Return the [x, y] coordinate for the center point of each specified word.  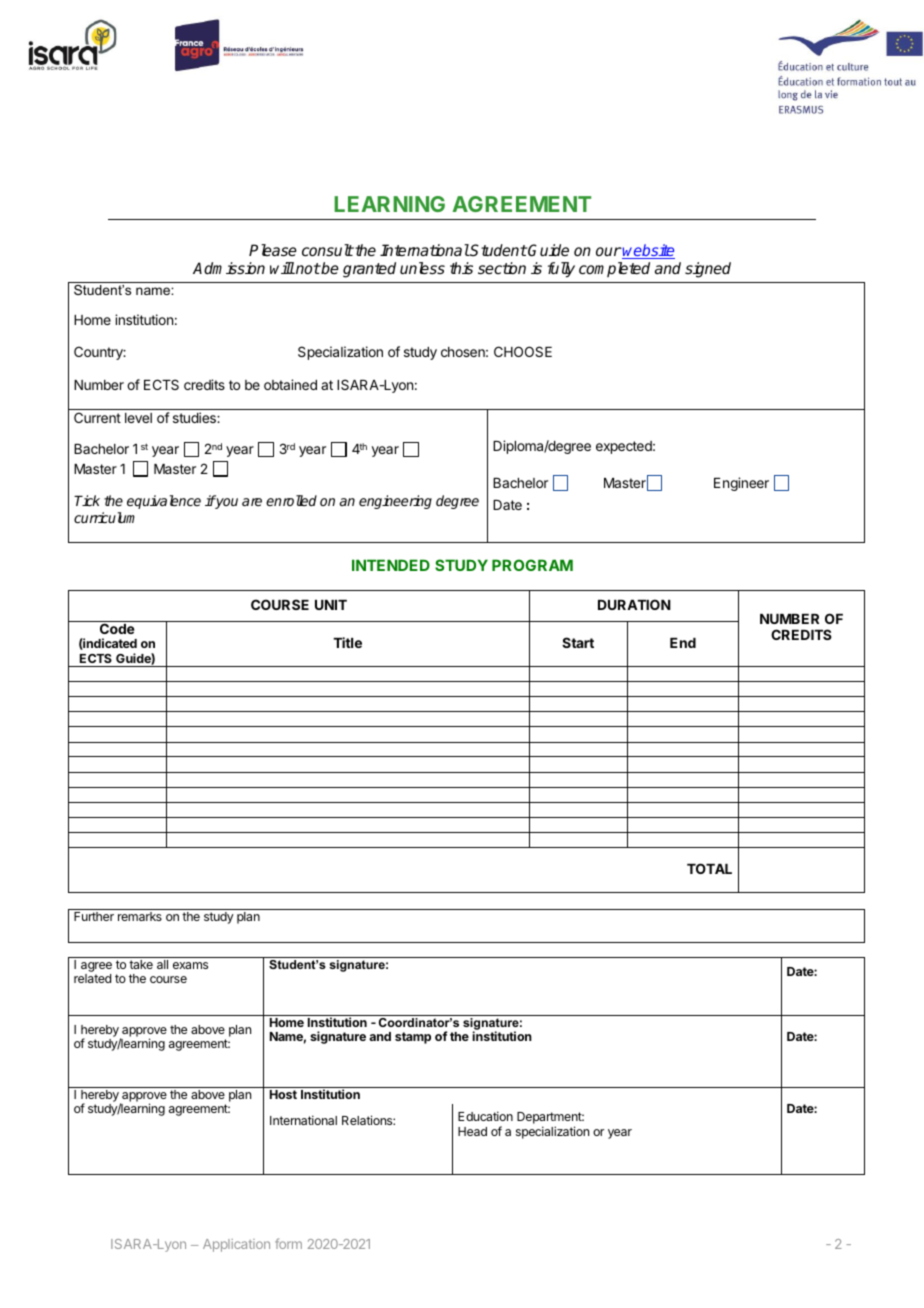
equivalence [164, 502]
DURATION [634, 604]
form [288, 1243]
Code [117, 627]
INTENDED [391, 565]
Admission [229, 268]
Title [347, 642]
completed [614, 269]
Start [578, 642]
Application [236, 1245]
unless [422, 268]
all [162, 964]
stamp [413, 1038]
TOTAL [709, 868]
